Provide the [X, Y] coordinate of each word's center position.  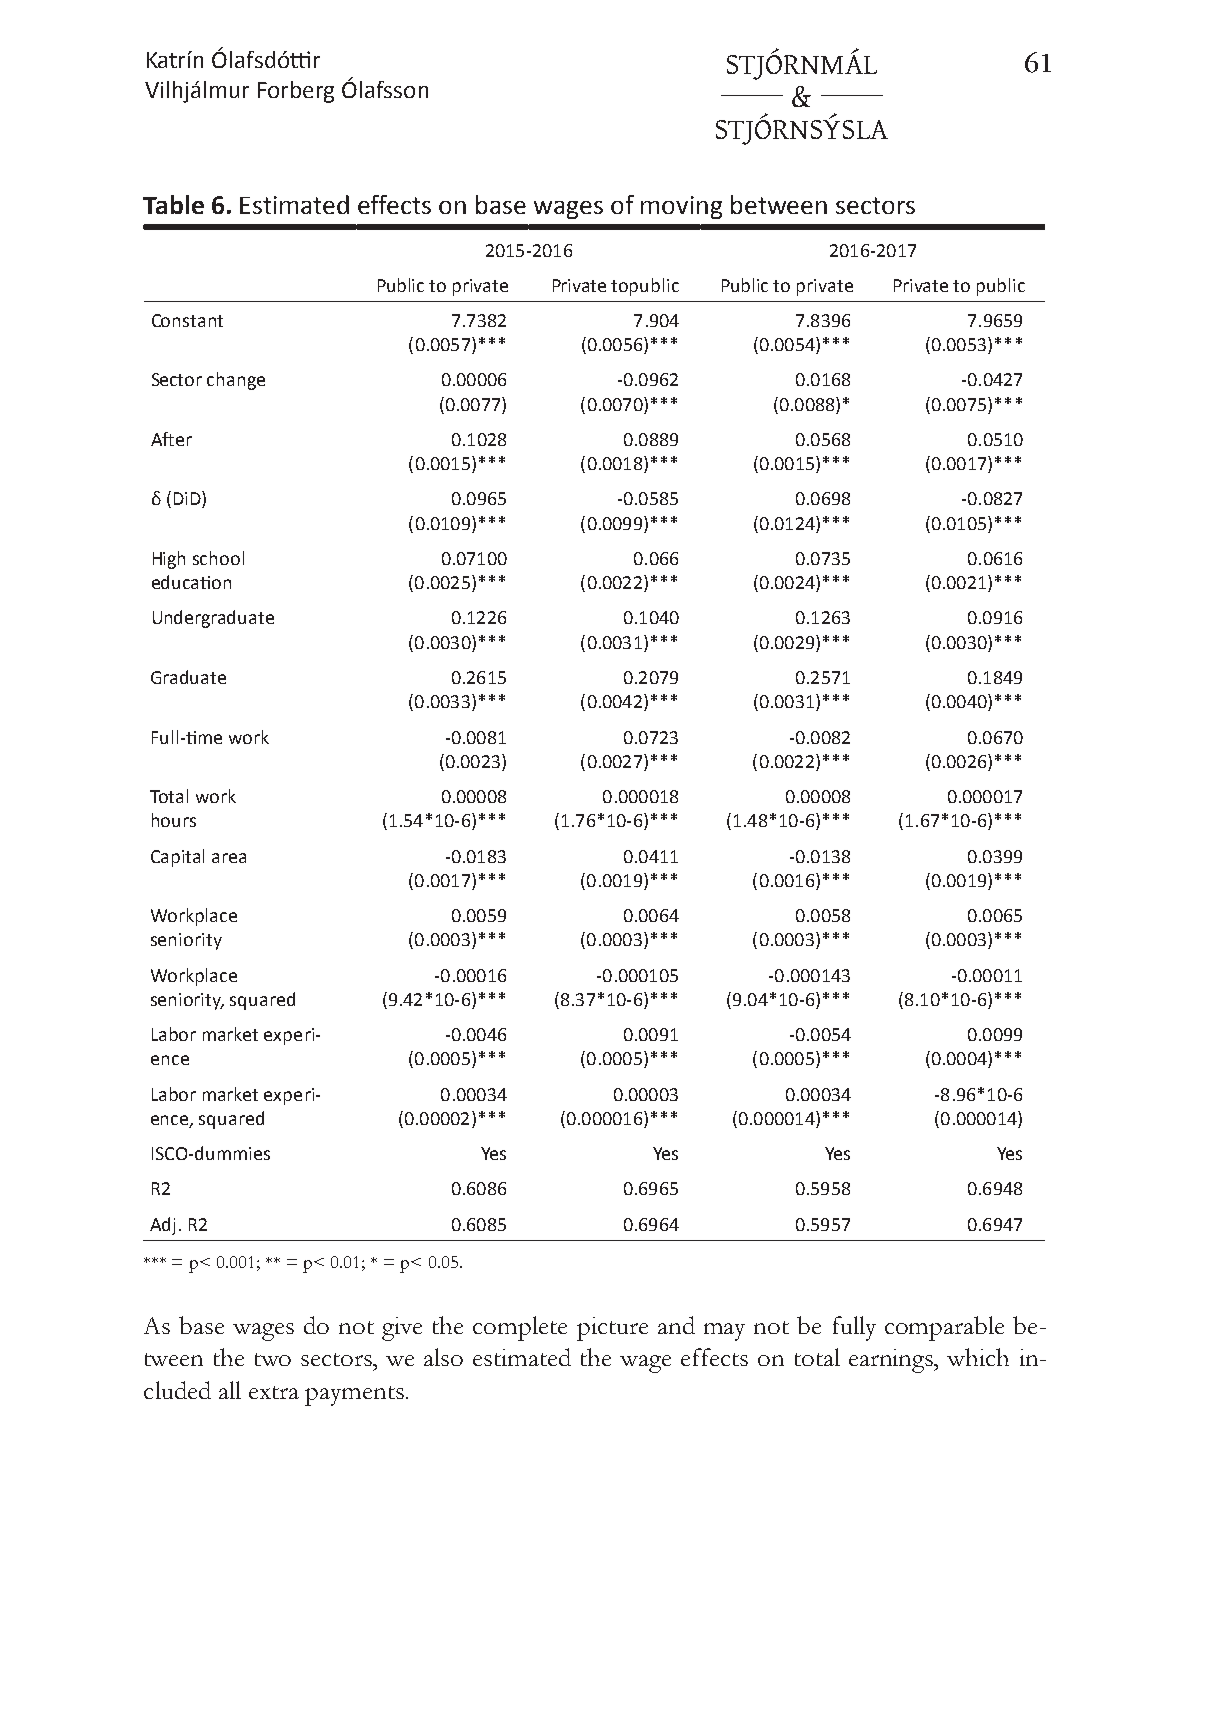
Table [173, 204]
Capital [177, 858]
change [236, 381]
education [191, 582]
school [218, 558]
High [169, 560]
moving [681, 207]
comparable [944, 1328]
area [229, 858]
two [273, 1359]
